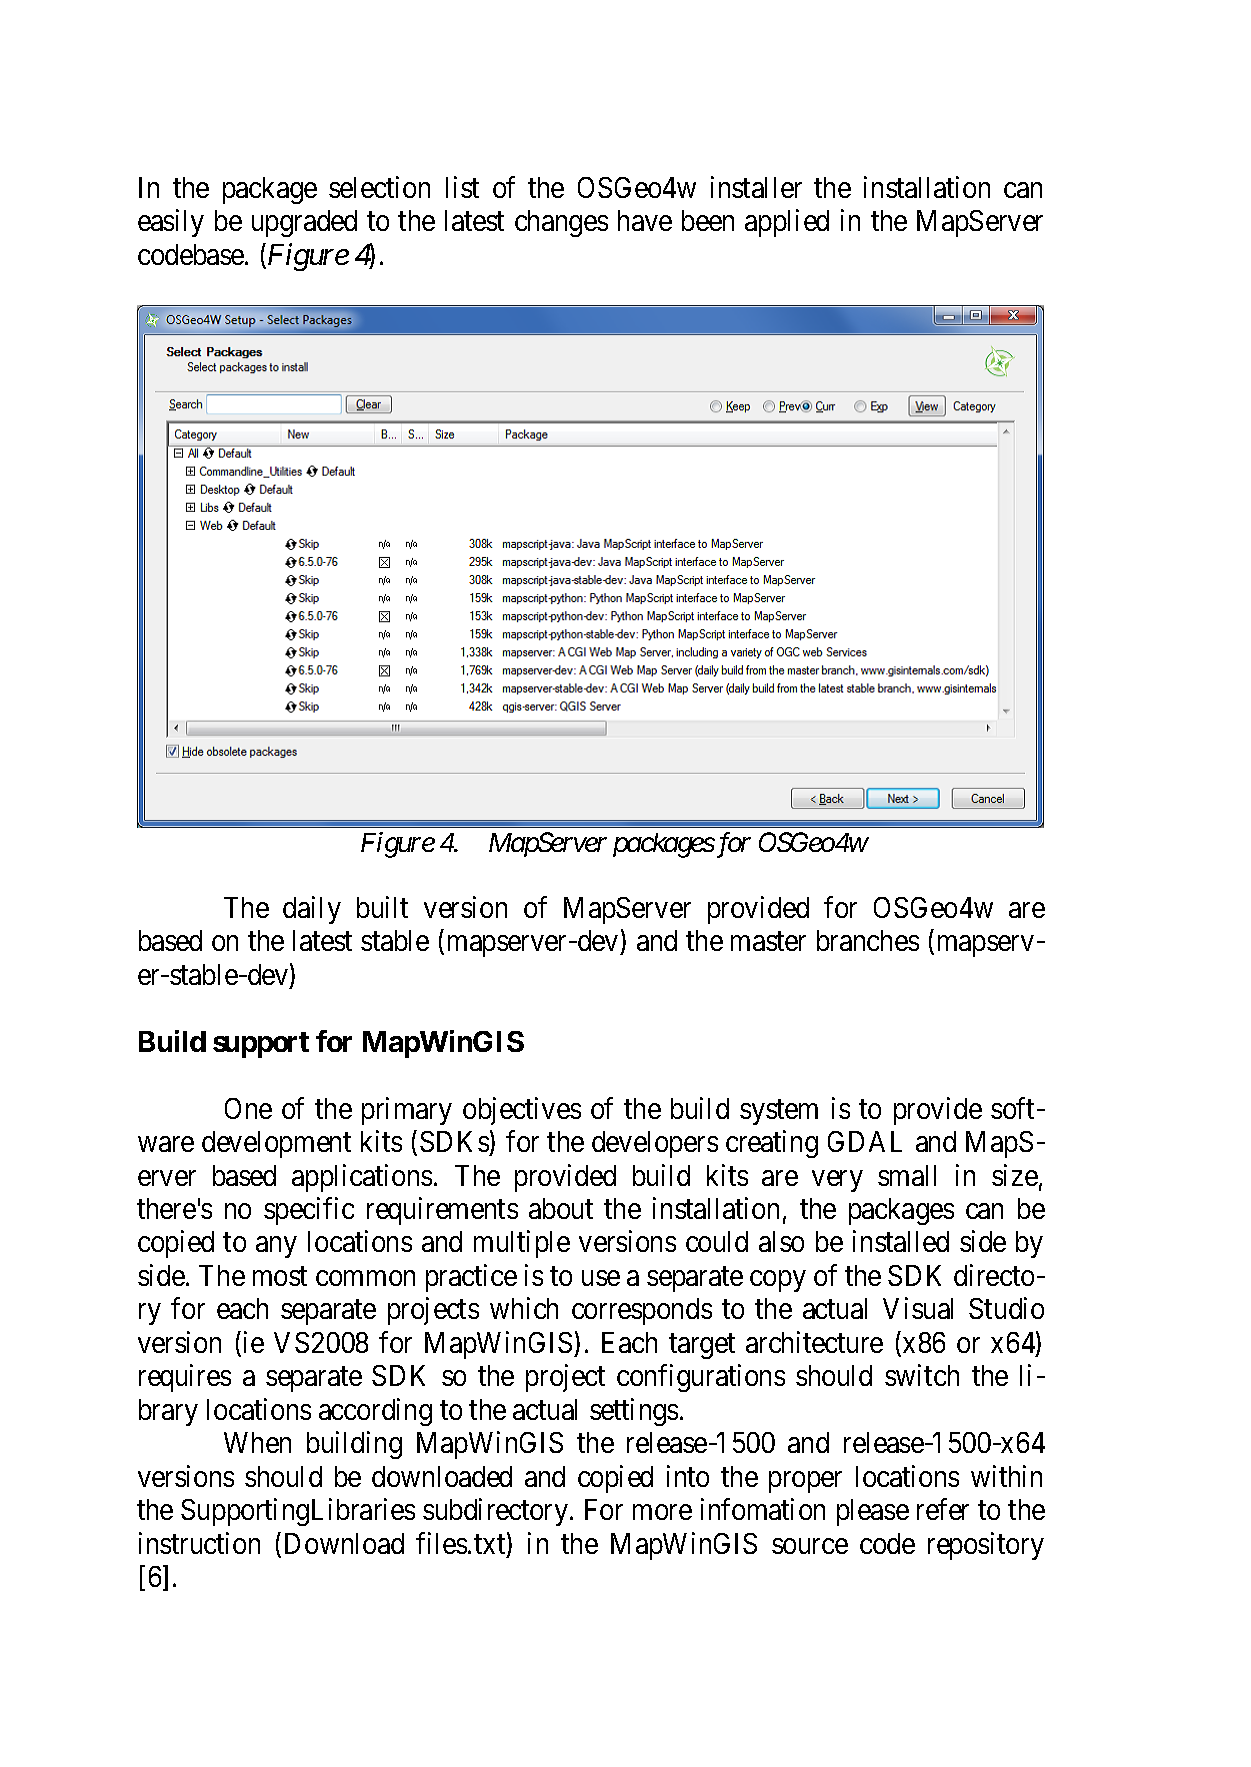 This page has height=1767, width=1251. I want to click on have, so click(645, 220).
